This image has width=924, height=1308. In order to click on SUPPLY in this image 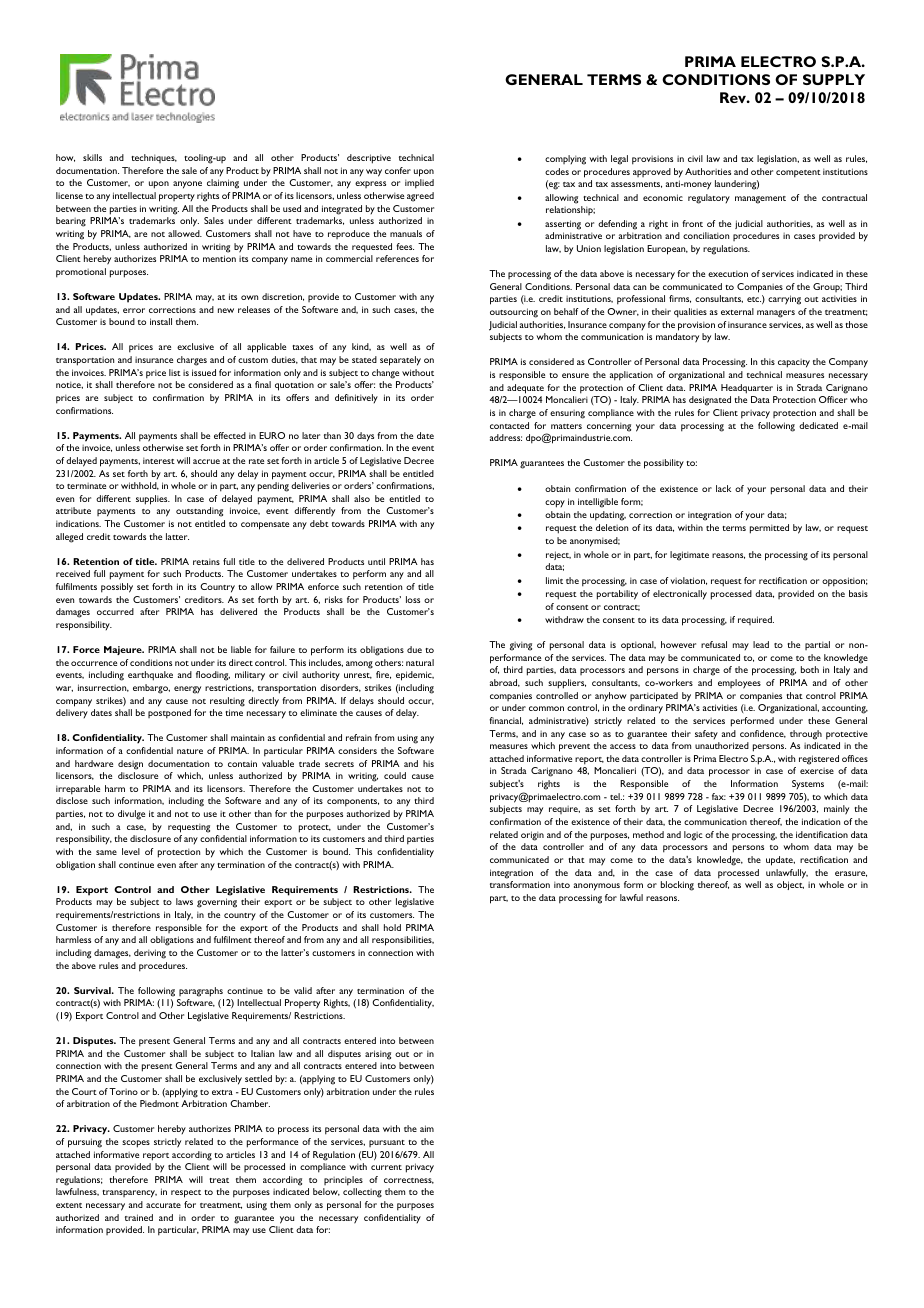, I will do `click(834, 79)`.
